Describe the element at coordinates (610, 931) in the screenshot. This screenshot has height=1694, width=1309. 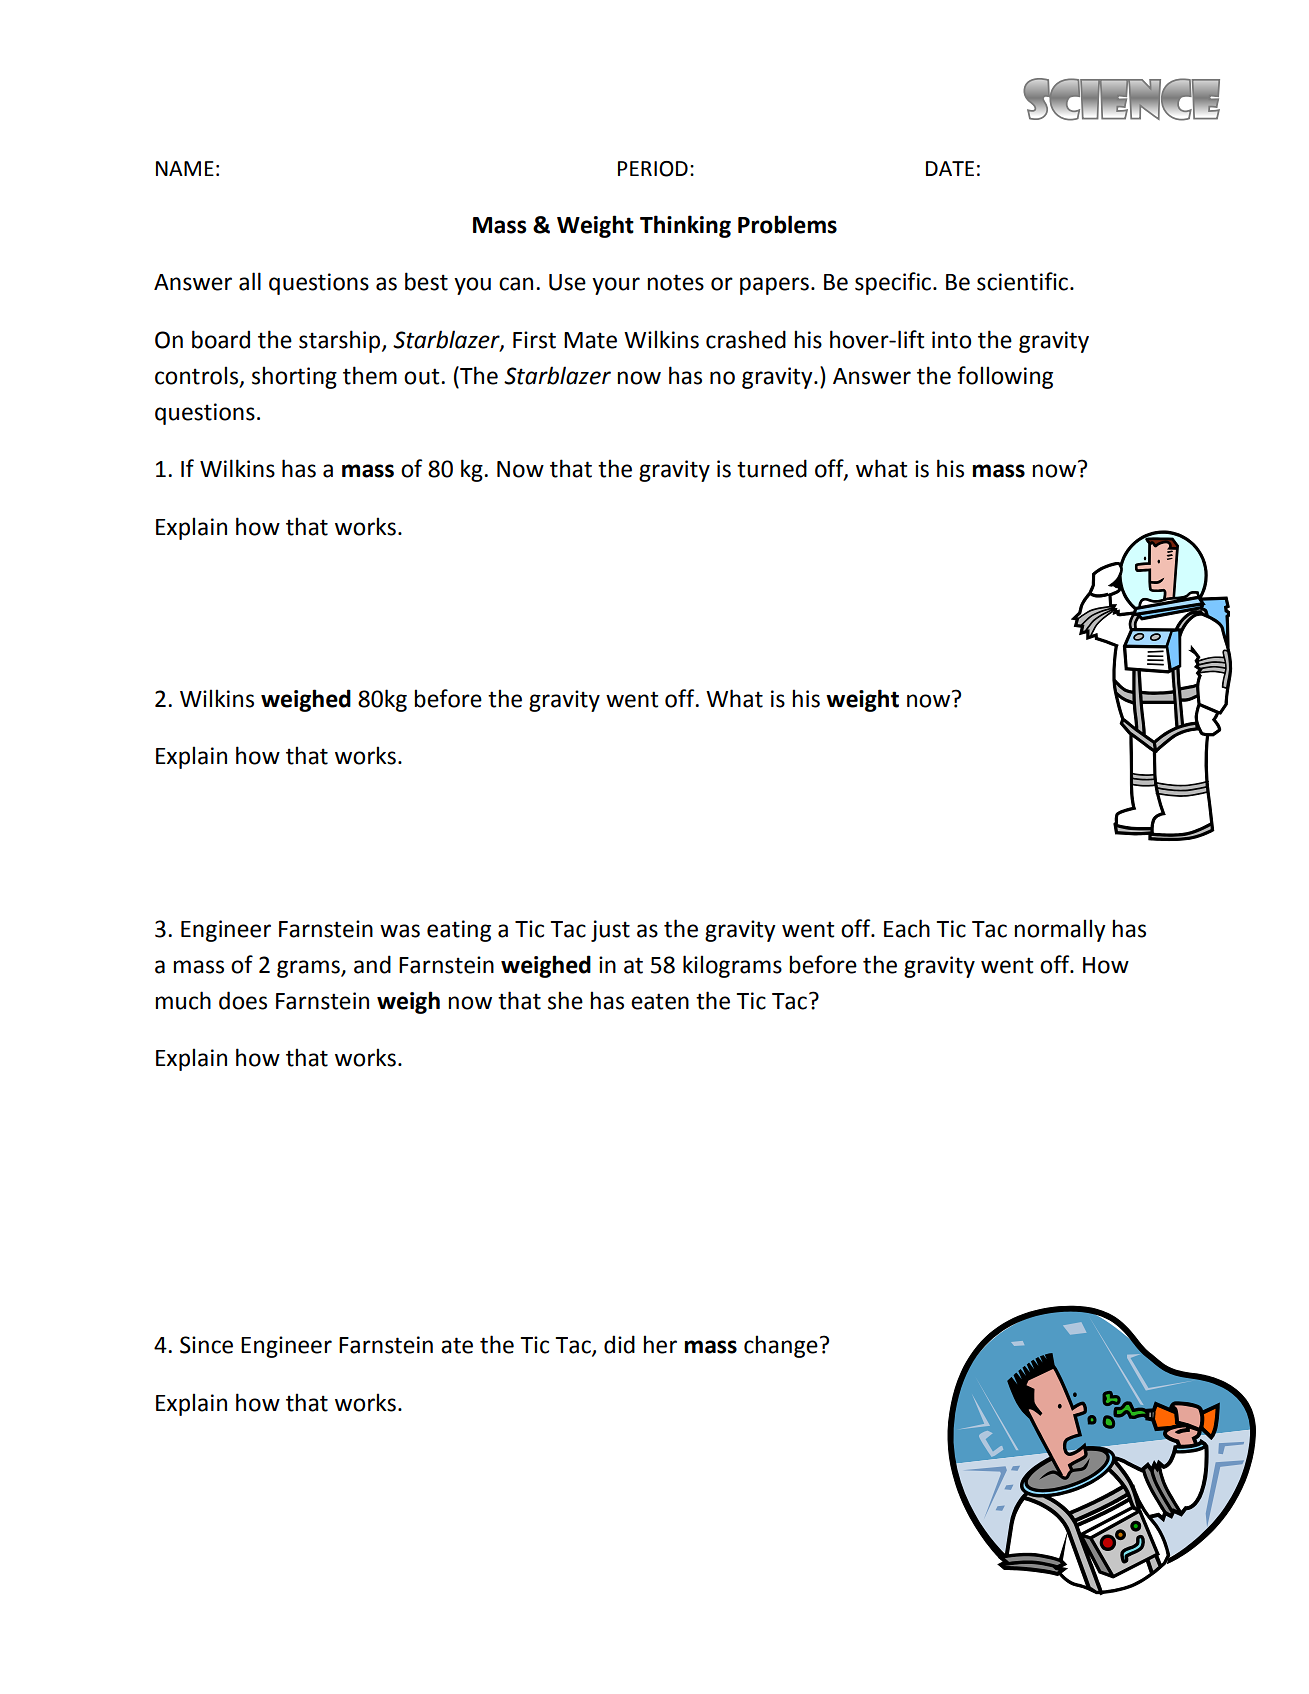
I see `just` at that location.
